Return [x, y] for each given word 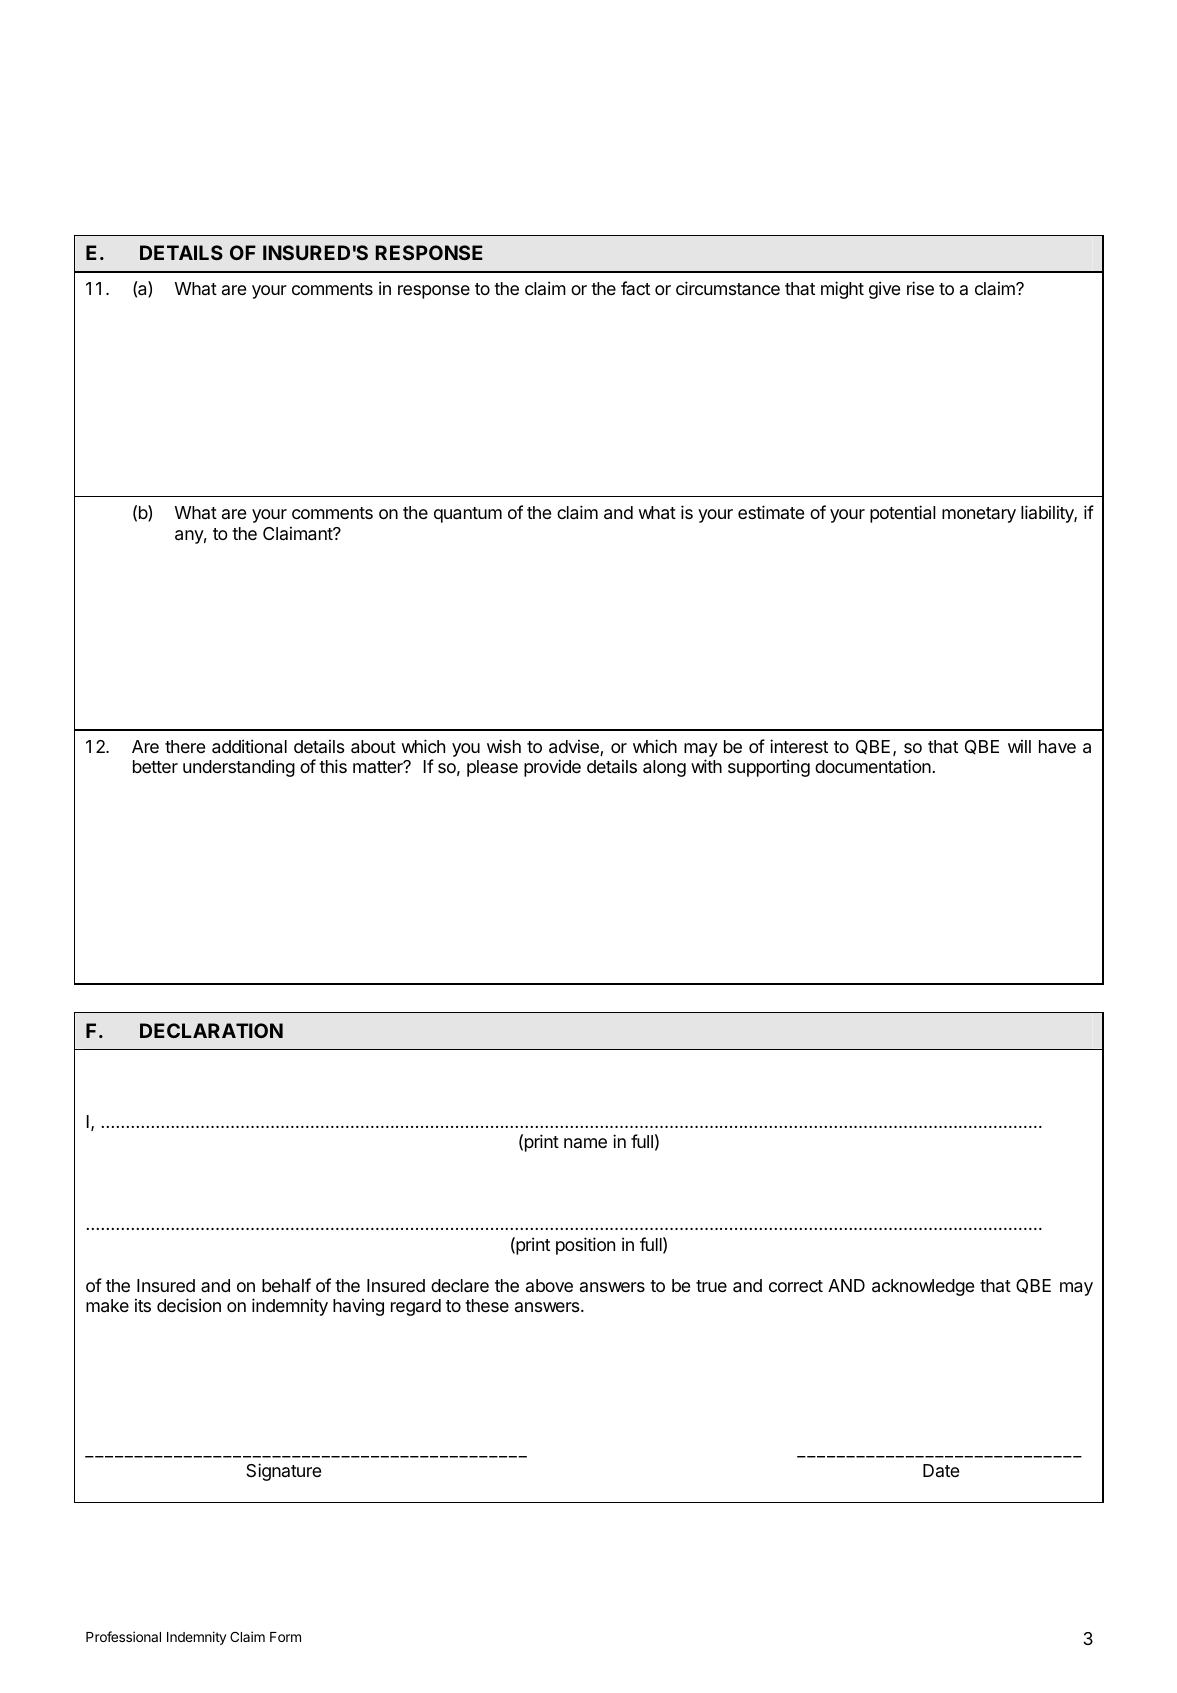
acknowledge [923, 1287]
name [585, 1143]
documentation [873, 766]
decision [189, 1305]
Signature [283, 1472]
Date [941, 1470]
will [1019, 746]
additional [249, 746]
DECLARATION [211, 1030]
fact [635, 288]
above [549, 1285]
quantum [468, 515]
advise [575, 747]
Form [285, 1637]
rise [920, 288]
